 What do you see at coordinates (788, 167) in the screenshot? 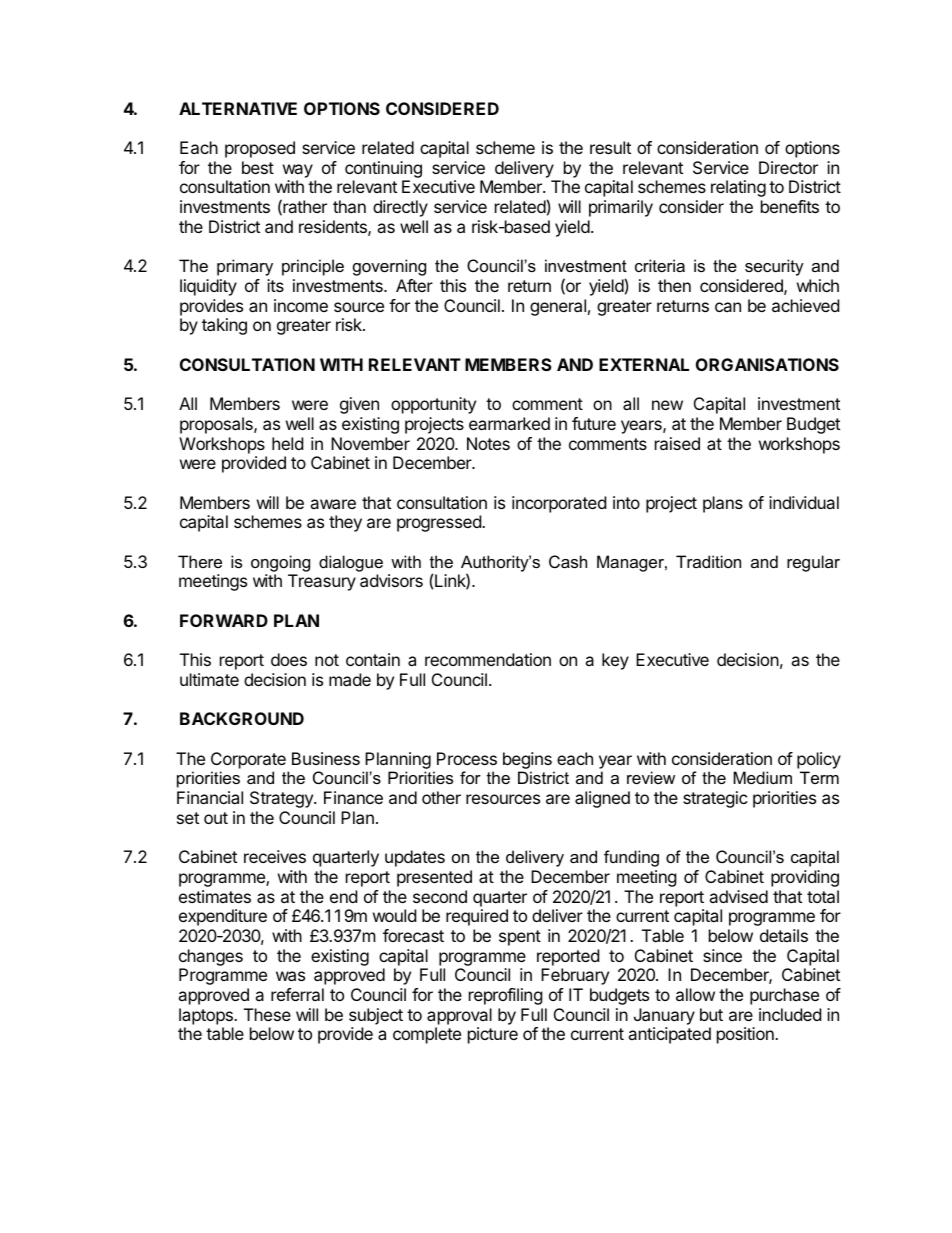
I see `Director` at bounding box center [788, 167].
